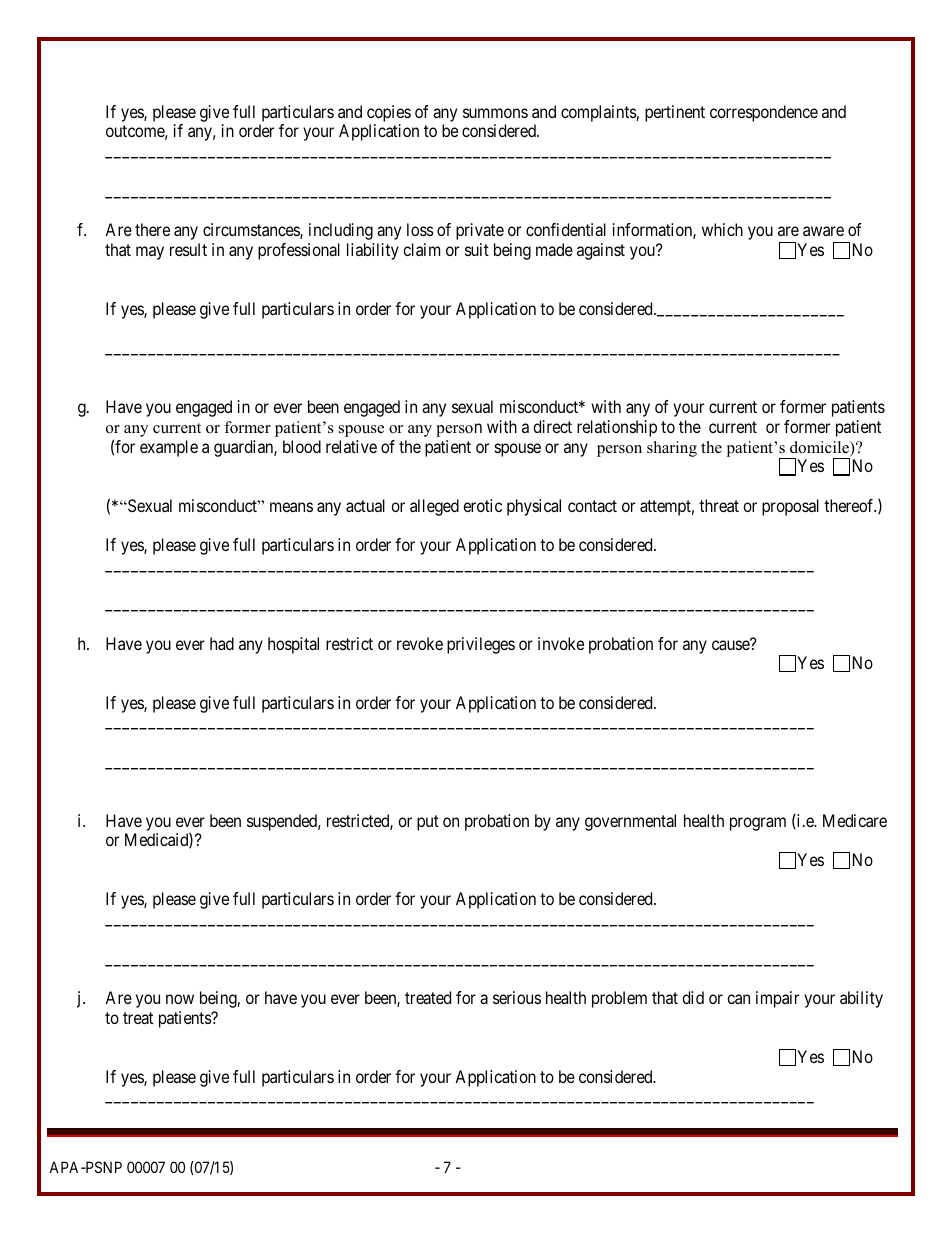 The height and width of the screenshot is (1233, 952). Describe the element at coordinates (291, 507) in the screenshot. I see `means` at that location.
